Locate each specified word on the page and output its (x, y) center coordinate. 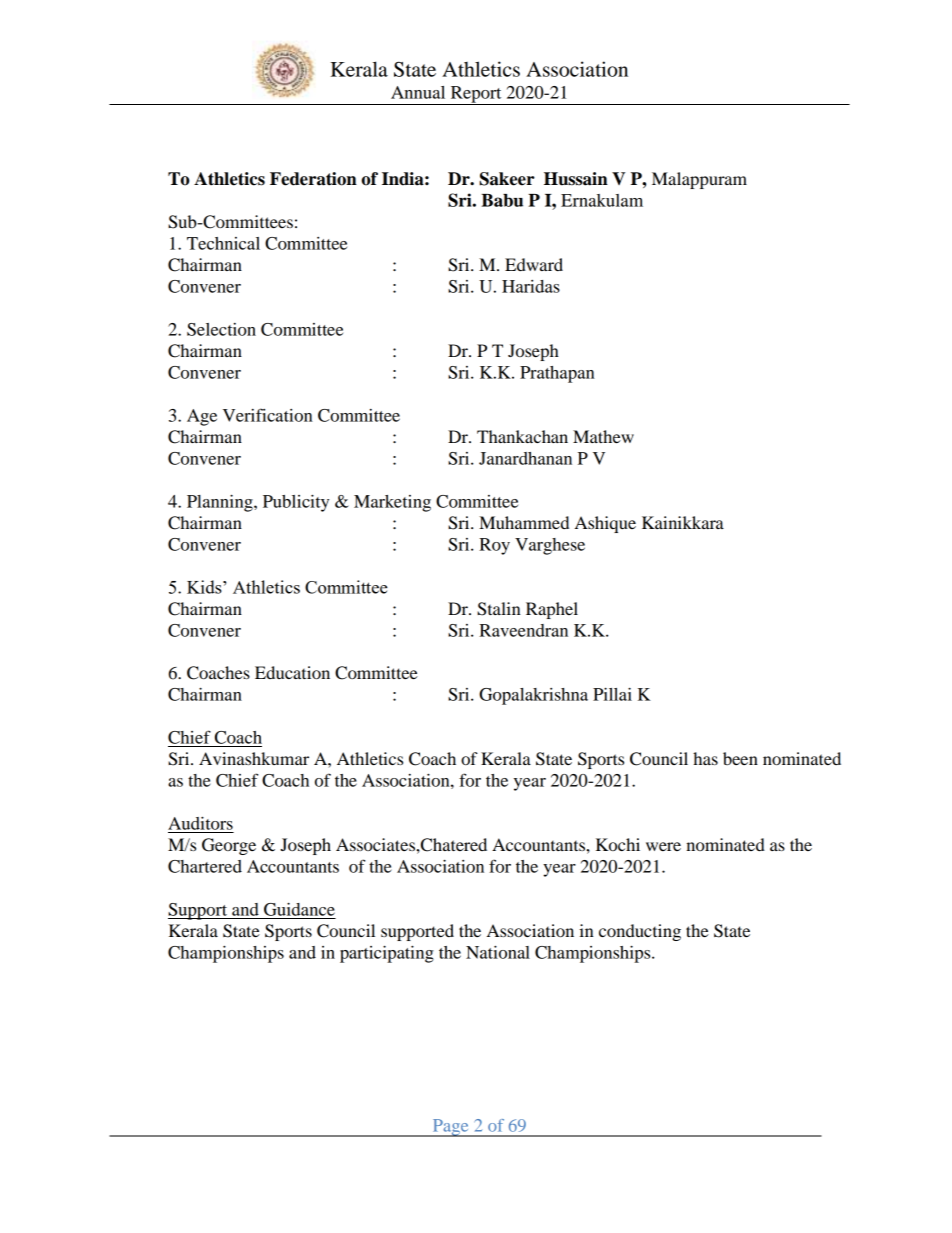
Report (476, 95)
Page (450, 1128)
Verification (268, 415)
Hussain (576, 179)
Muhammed (524, 522)
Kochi (618, 844)
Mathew (603, 436)
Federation (313, 179)
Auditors (200, 823)
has (705, 758)
